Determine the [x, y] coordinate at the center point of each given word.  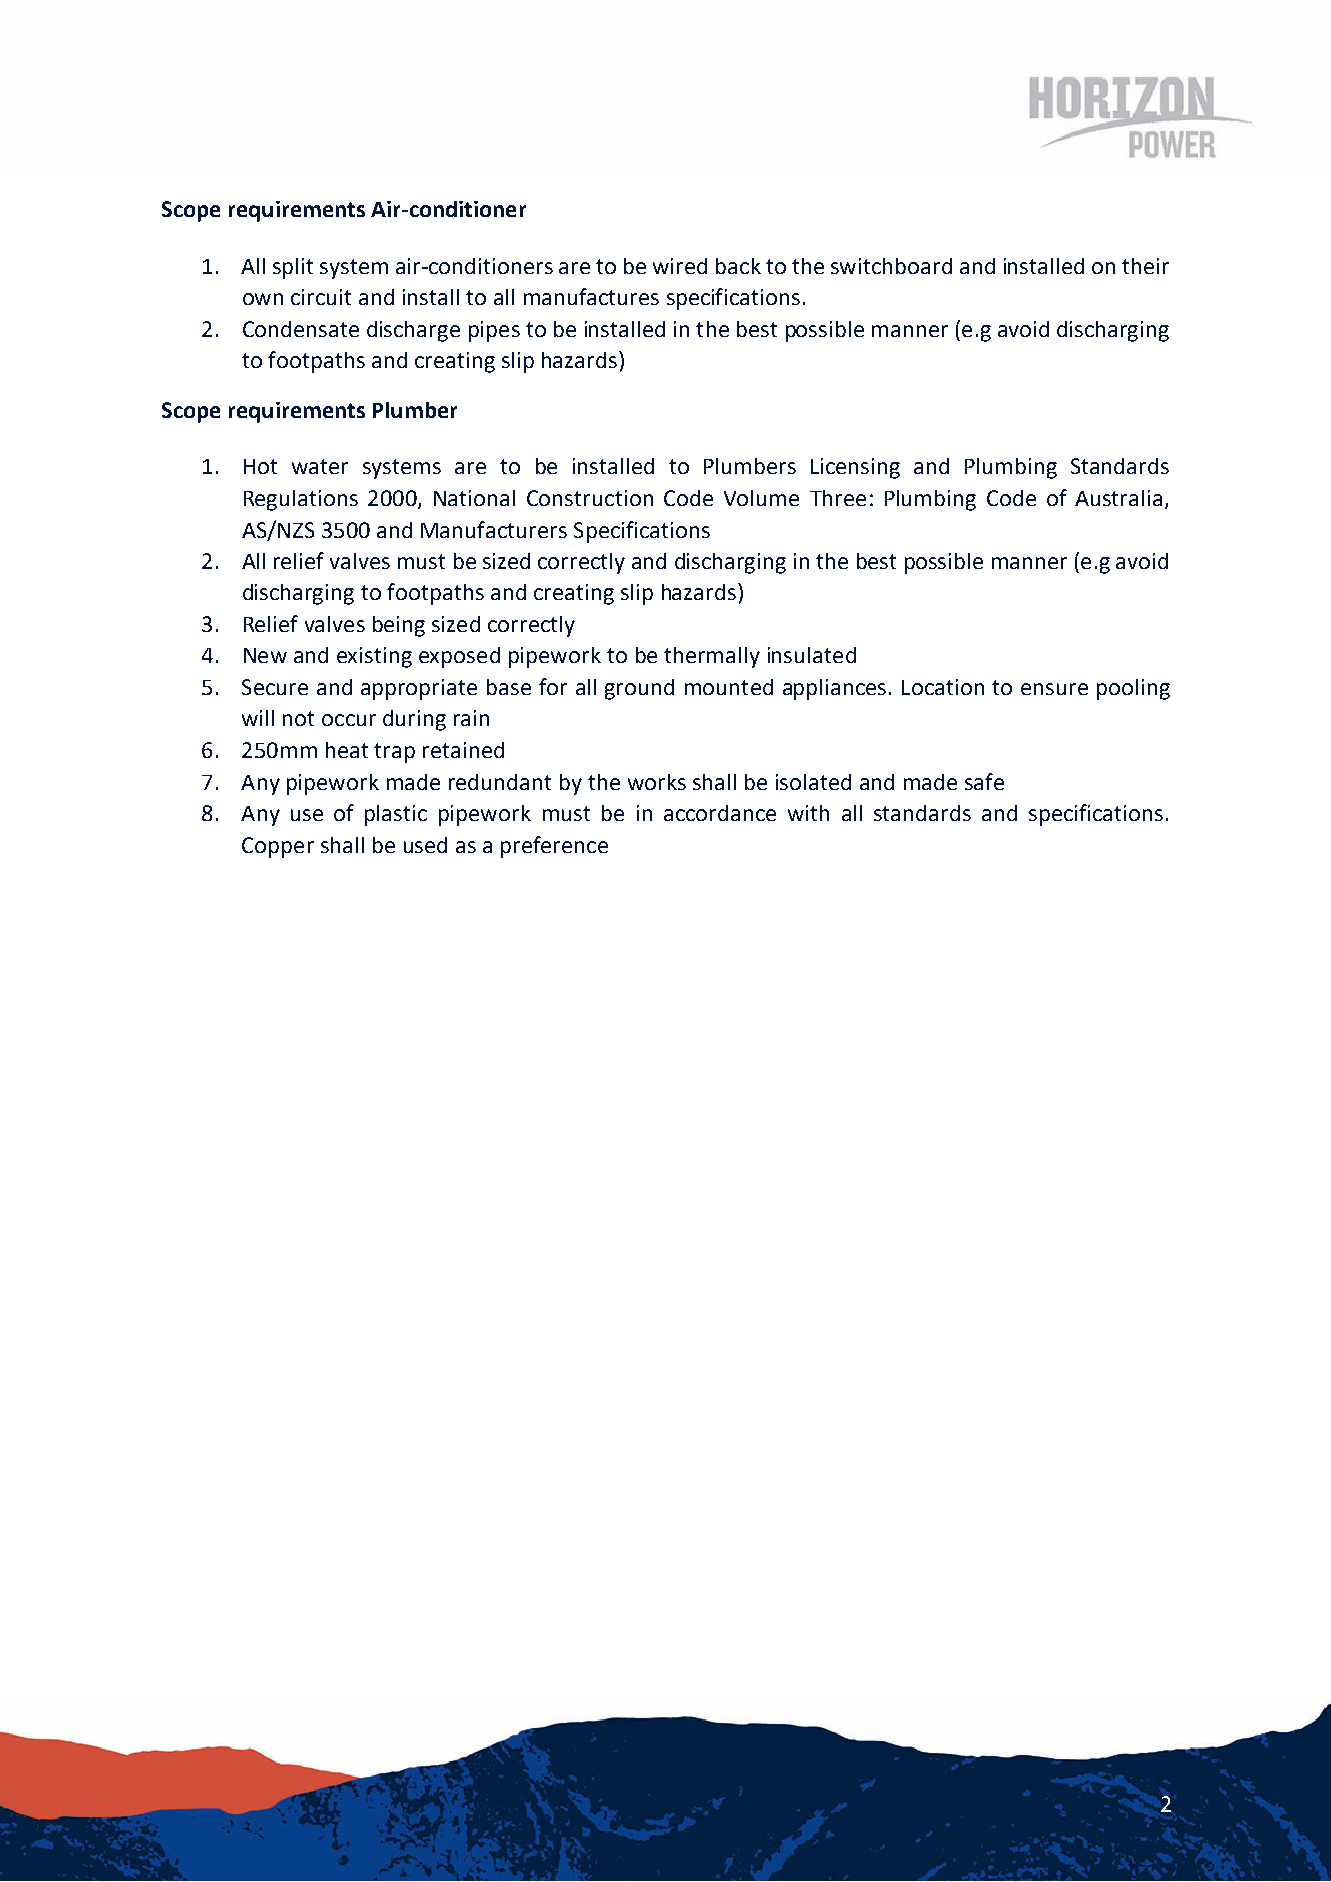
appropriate [419, 689]
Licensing [855, 468]
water [320, 466]
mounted [729, 687]
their [1145, 266]
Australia [1118, 498]
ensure [1054, 689]
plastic [396, 815]
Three [838, 498]
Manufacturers [494, 529]
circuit [321, 297]
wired [680, 266]
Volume [761, 498]
